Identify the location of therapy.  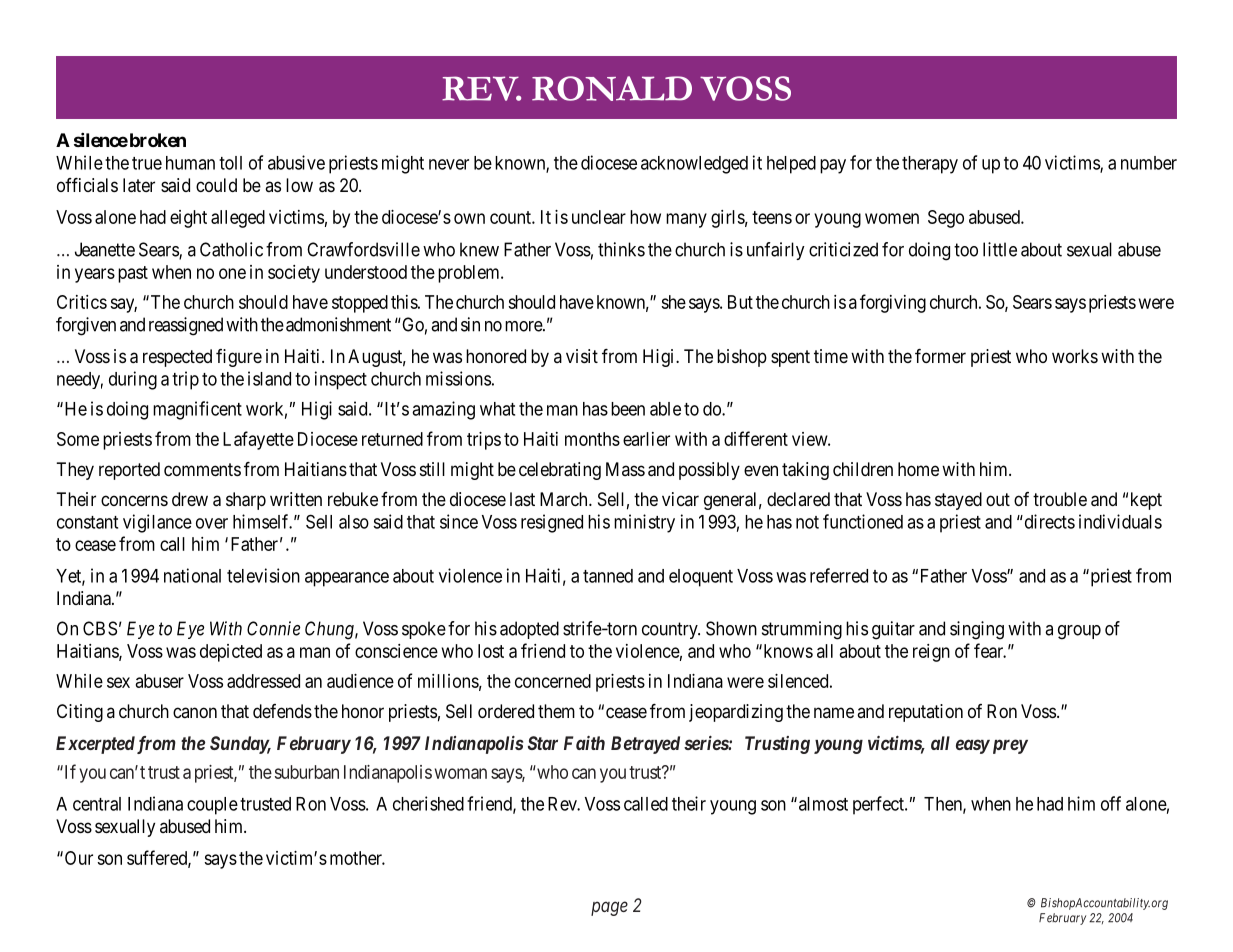
(930, 165).
